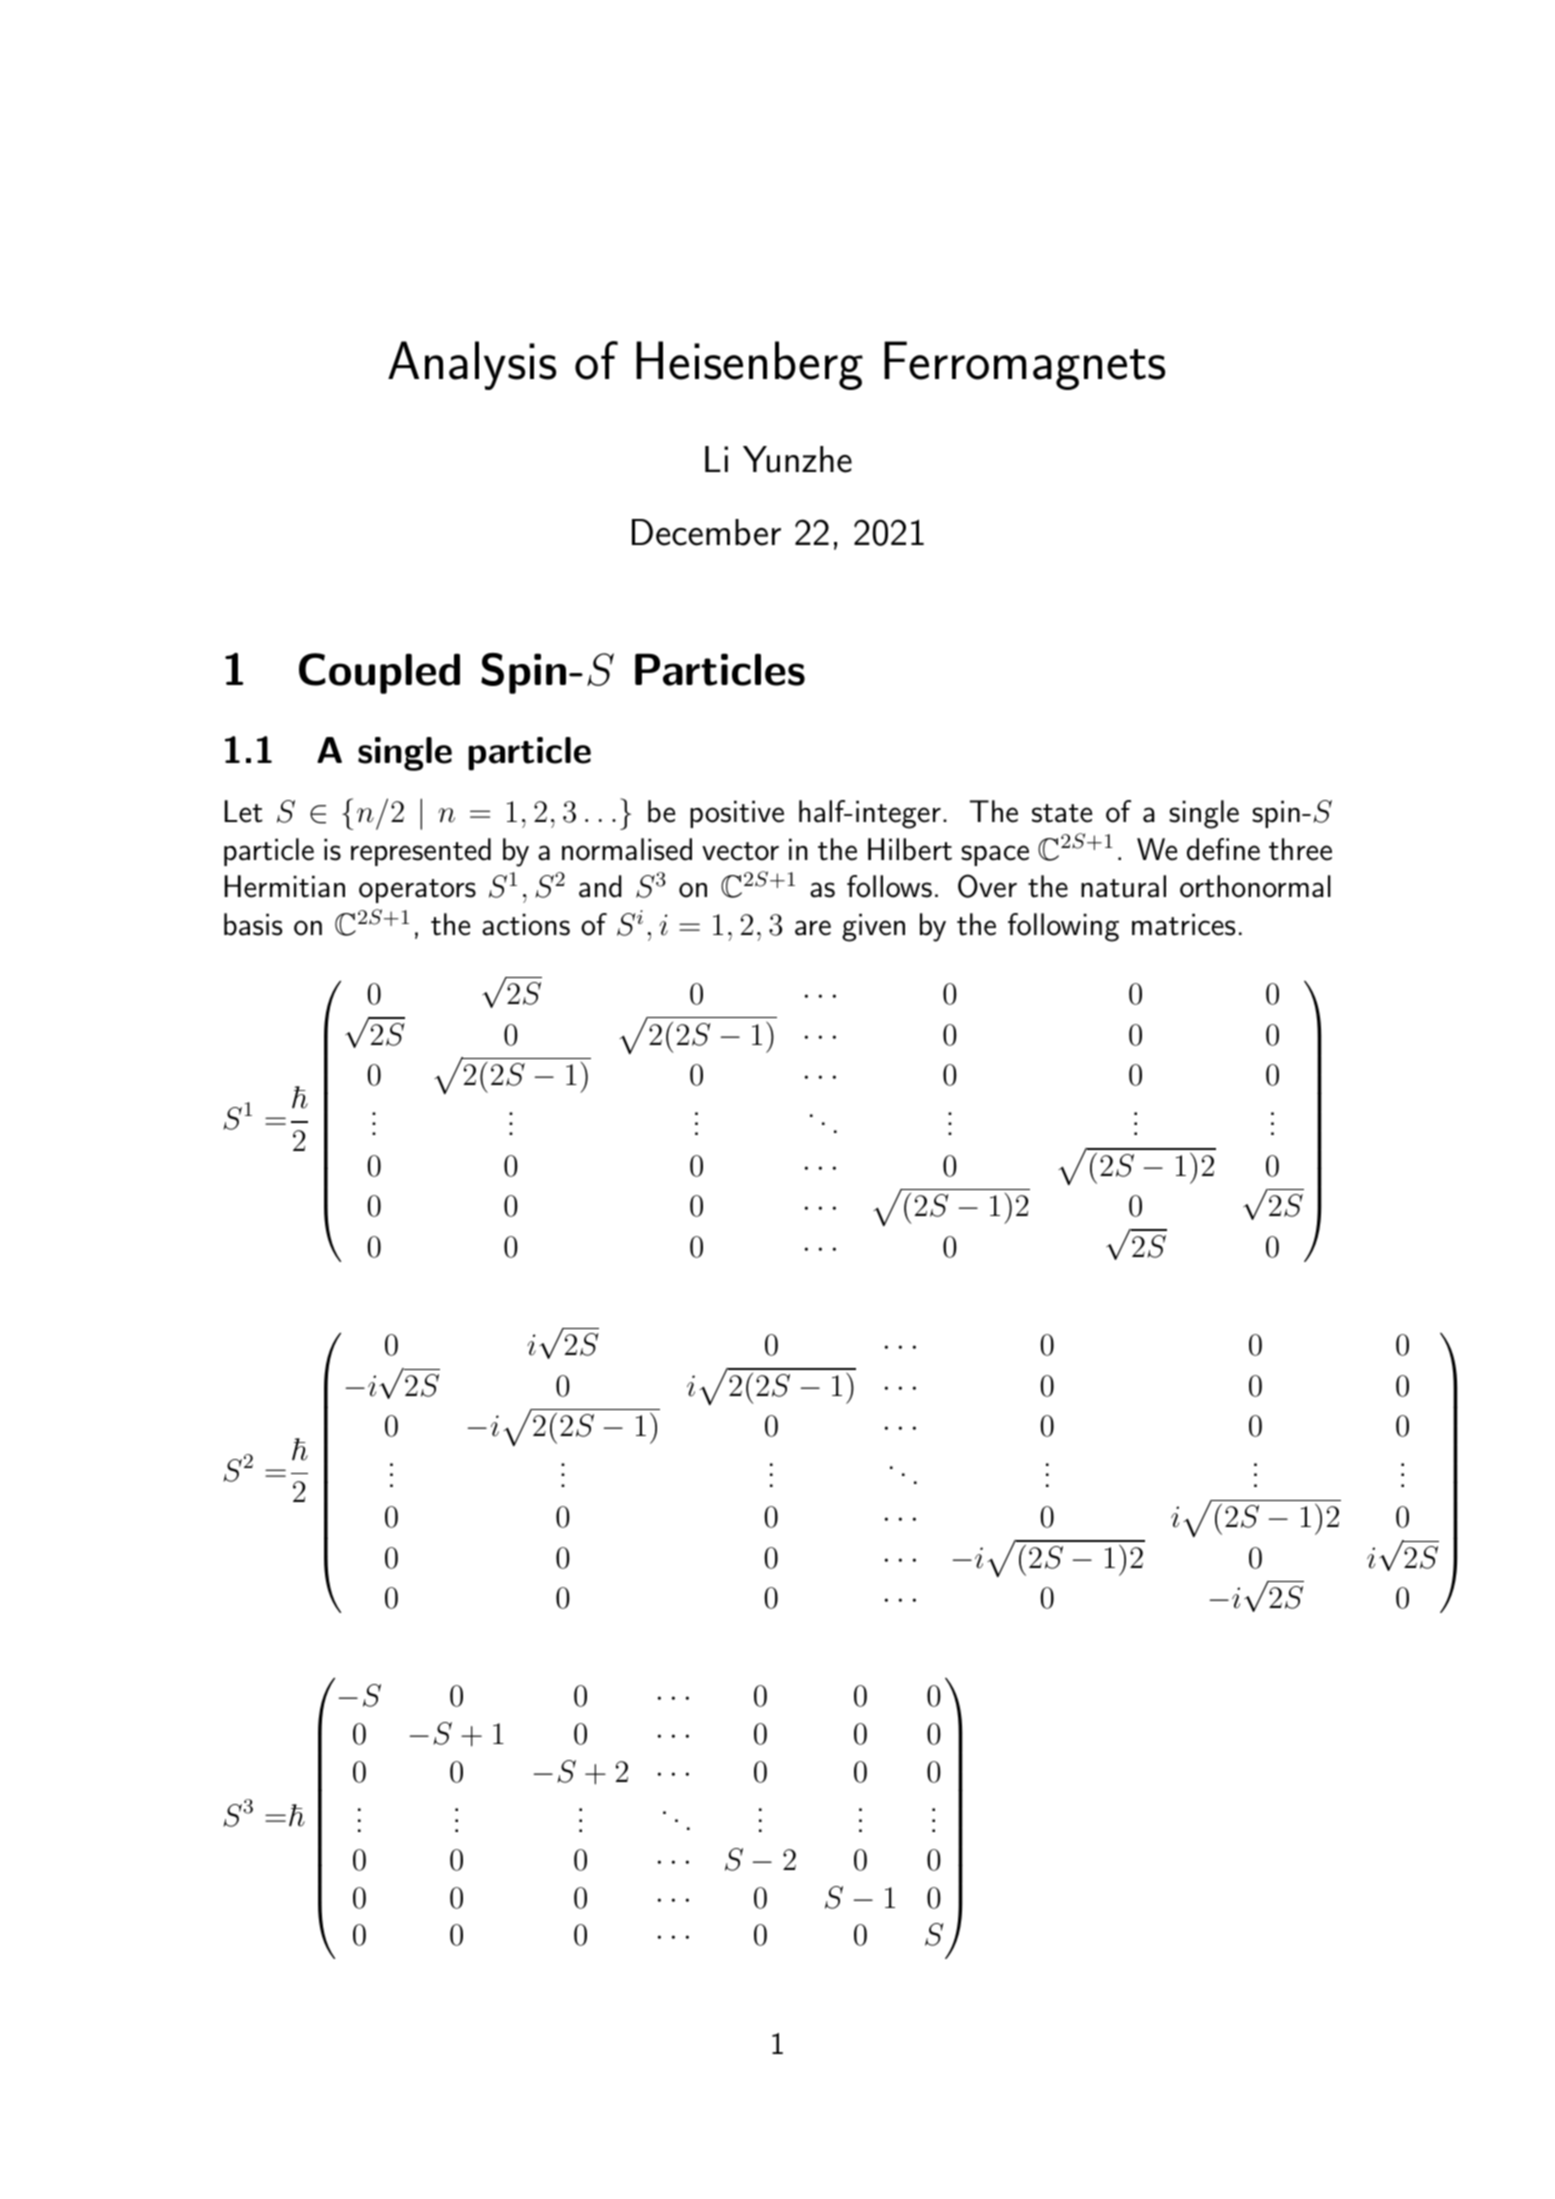 Image resolution: width=1555 pixels, height=2199 pixels. What do you see at coordinates (740, 851) in the document?
I see `vector` at bounding box center [740, 851].
